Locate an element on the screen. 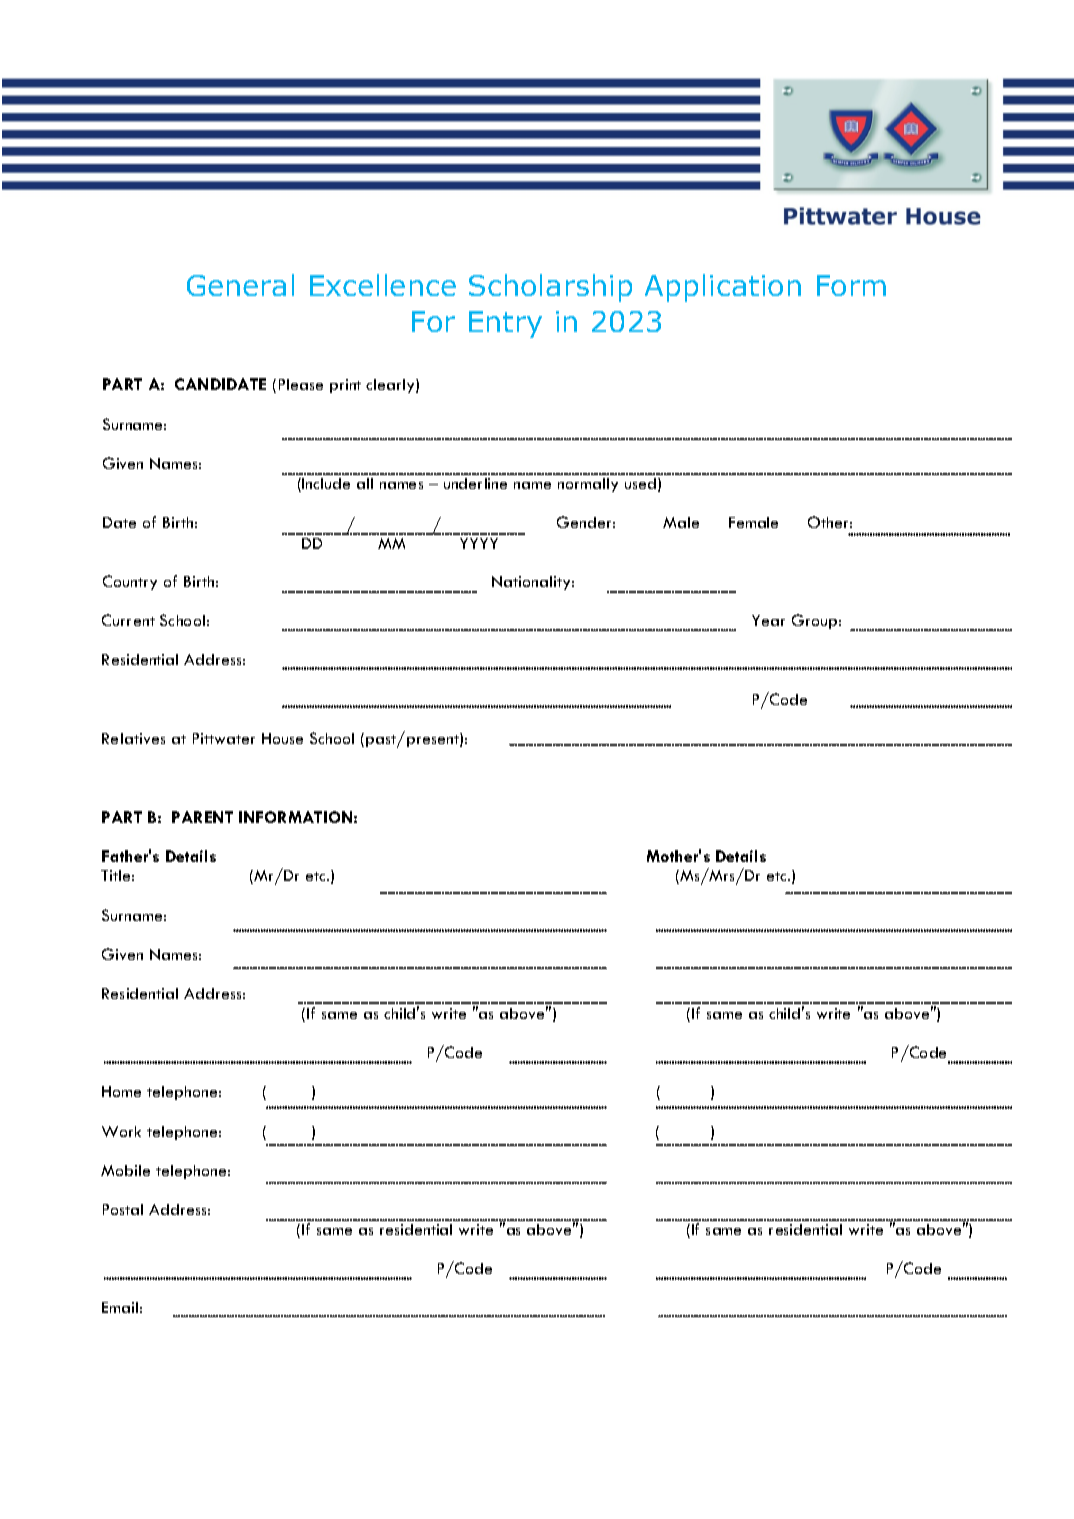  YYYY is located at coordinates (479, 543).
